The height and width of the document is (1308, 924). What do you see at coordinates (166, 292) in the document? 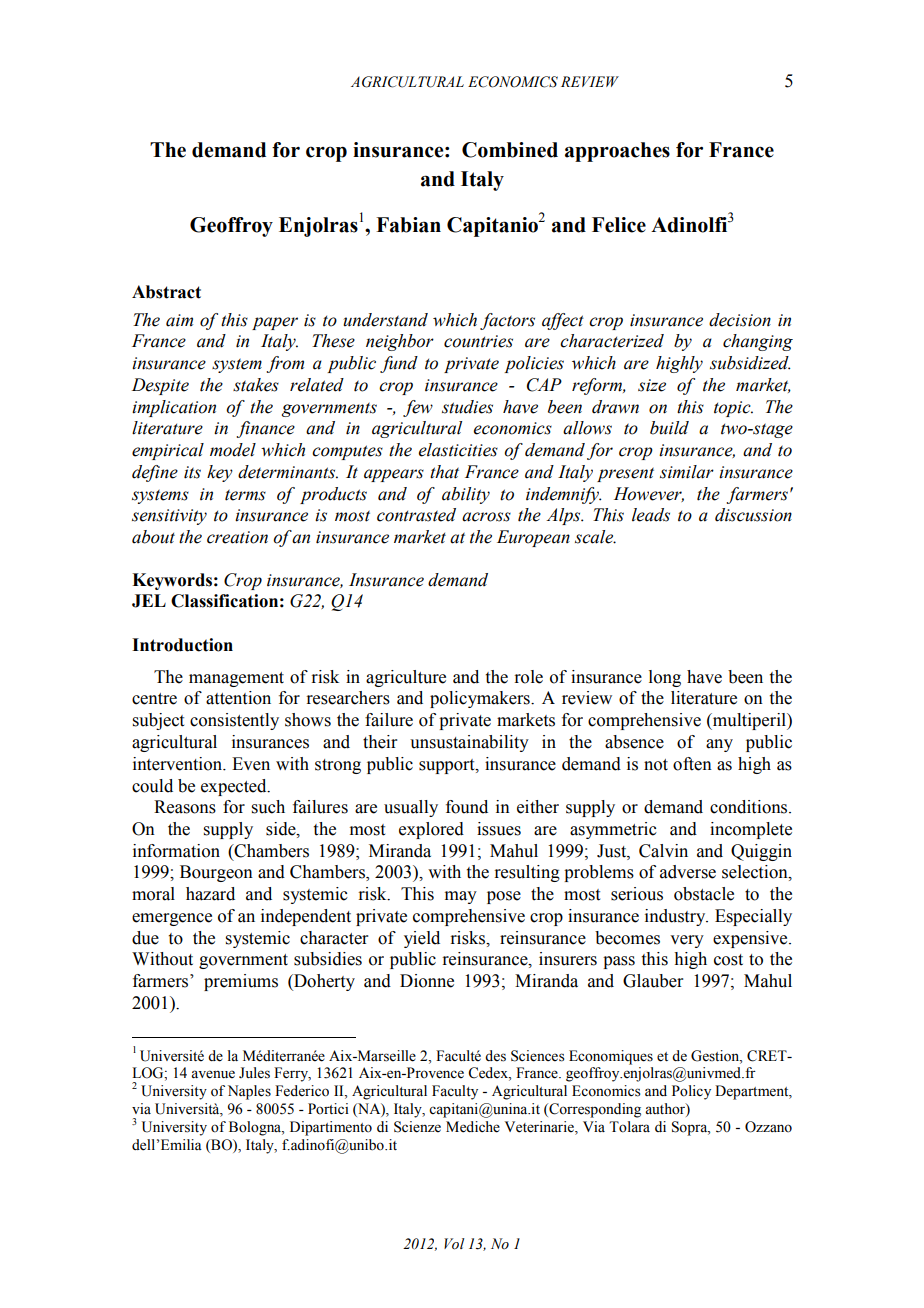
I see `Abstract` at bounding box center [166, 292].
